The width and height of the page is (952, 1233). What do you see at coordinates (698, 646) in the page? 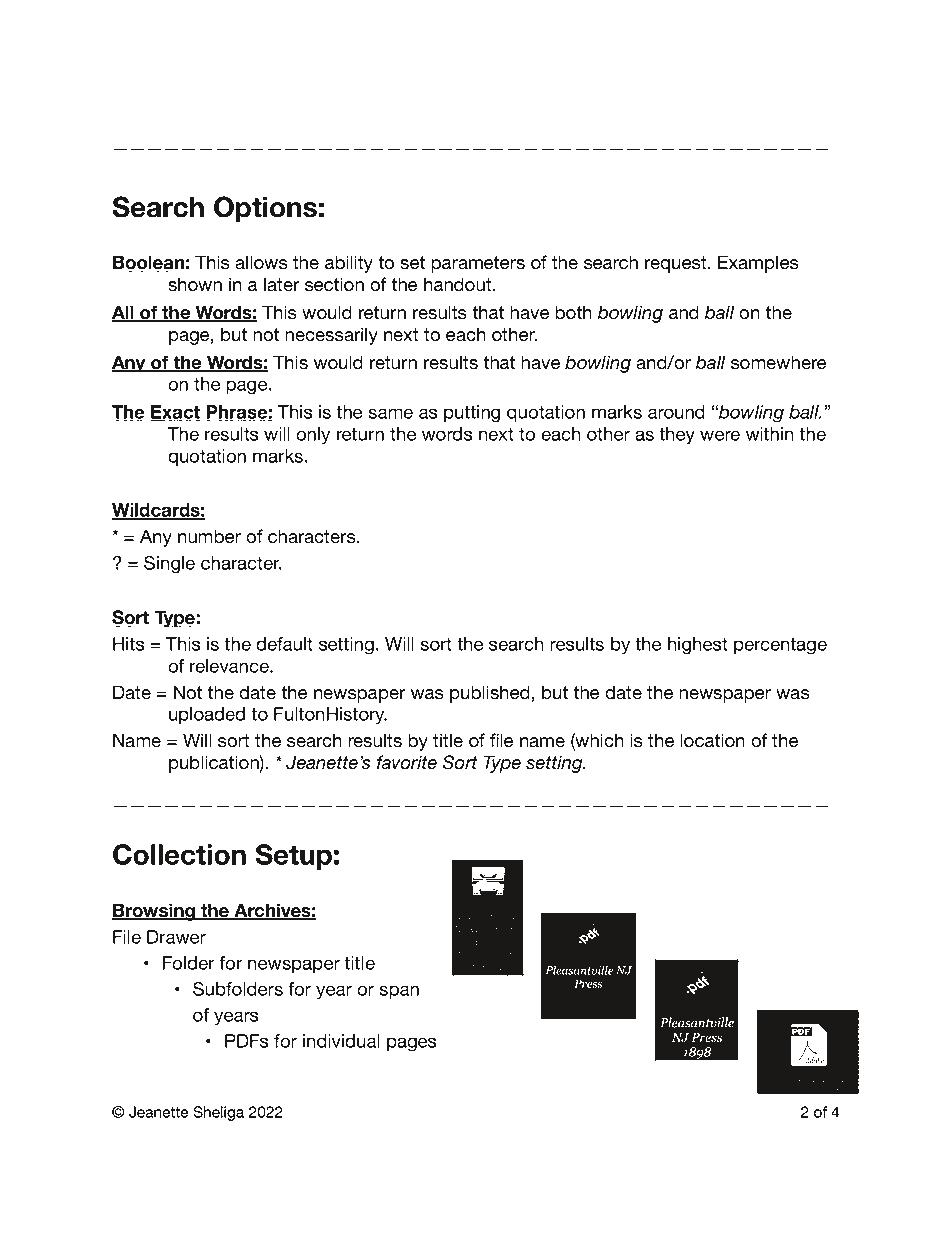
I see `highest` at bounding box center [698, 646].
